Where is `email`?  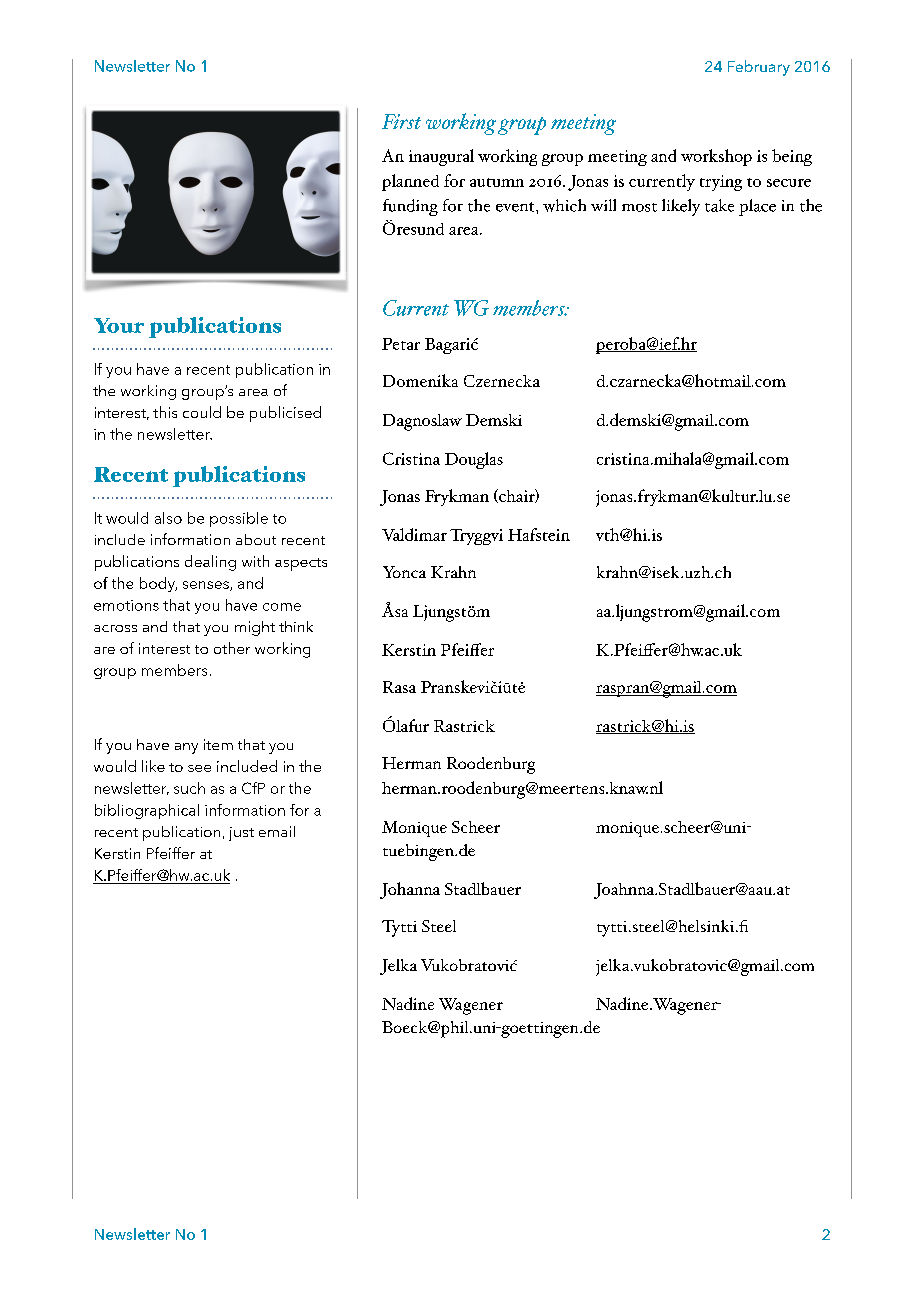 email is located at coordinates (277, 831).
